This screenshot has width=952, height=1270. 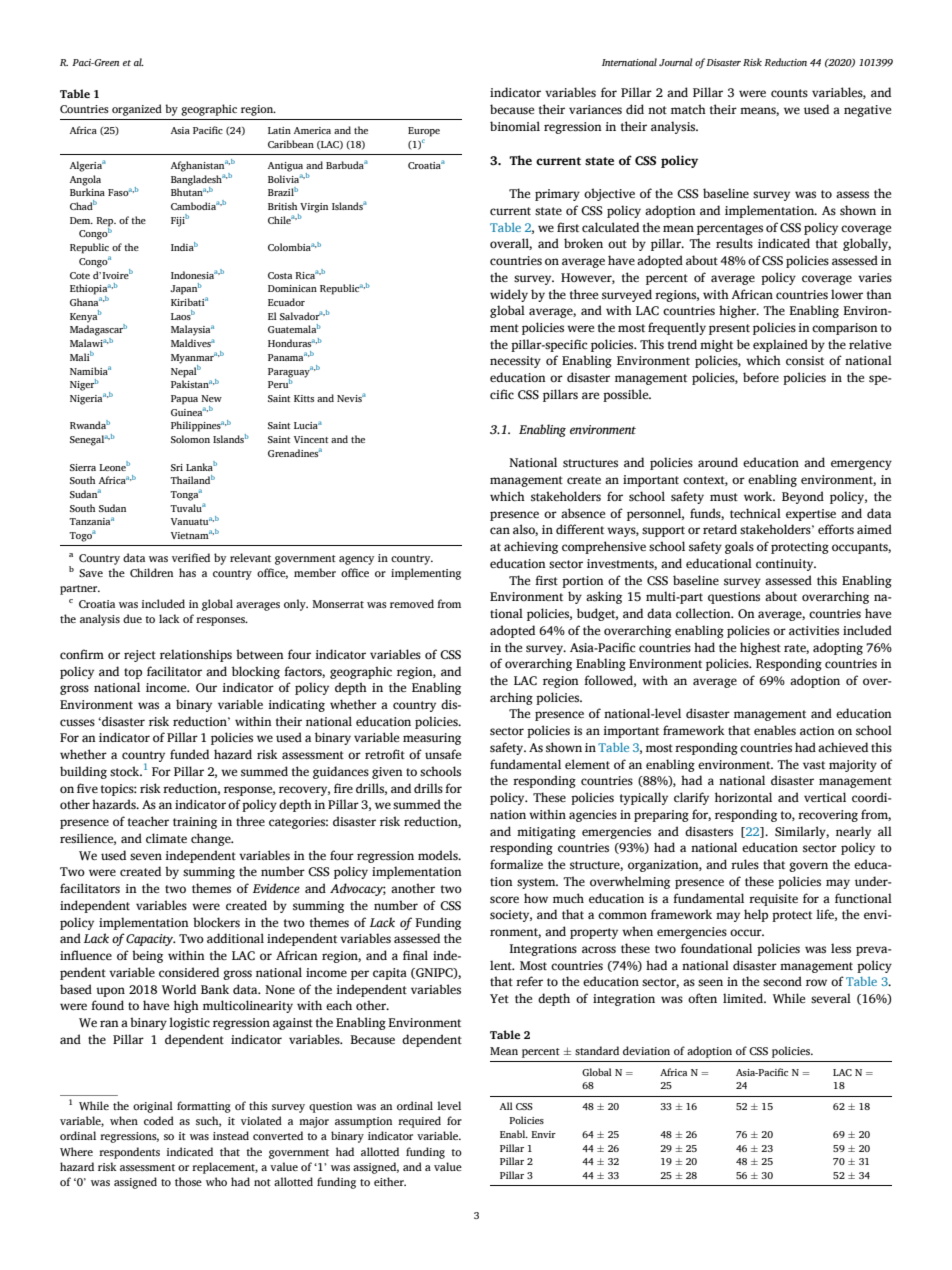 What do you see at coordinates (419, 1122) in the screenshot?
I see `required` at bounding box center [419, 1122].
